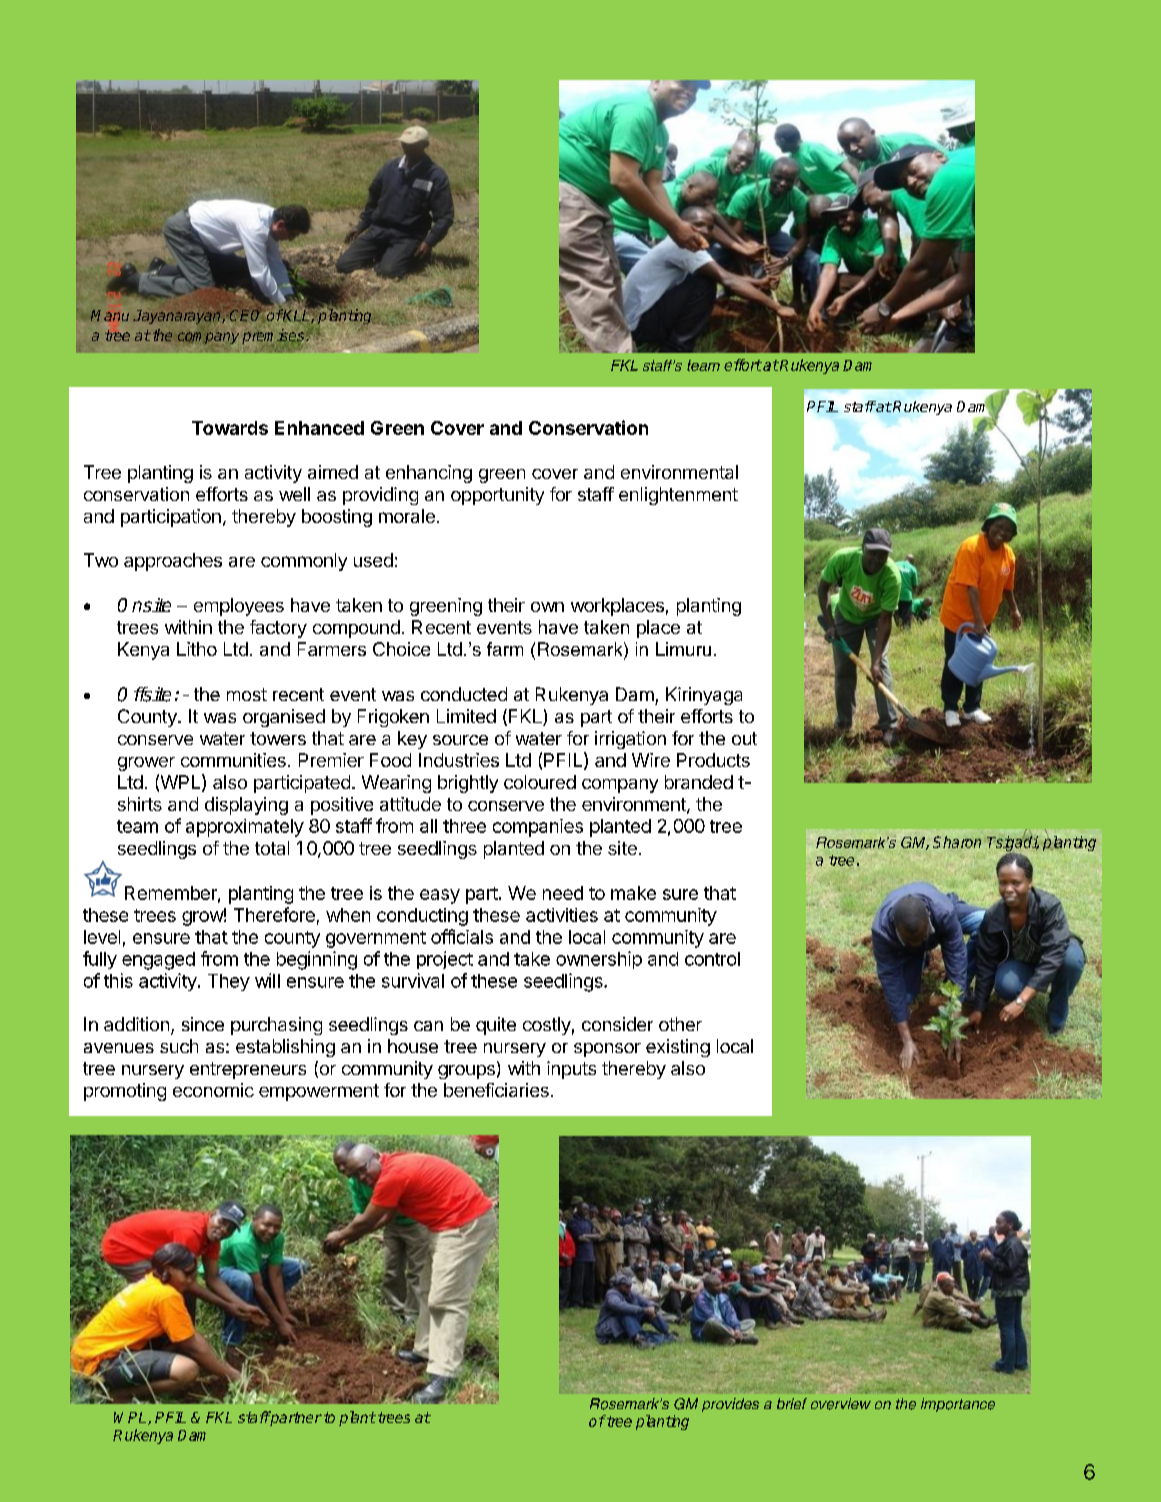 The image size is (1161, 1502). What do you see at coordinates (244, 314) in the document?
I see `CEO` at bounding box center [244, 314].
